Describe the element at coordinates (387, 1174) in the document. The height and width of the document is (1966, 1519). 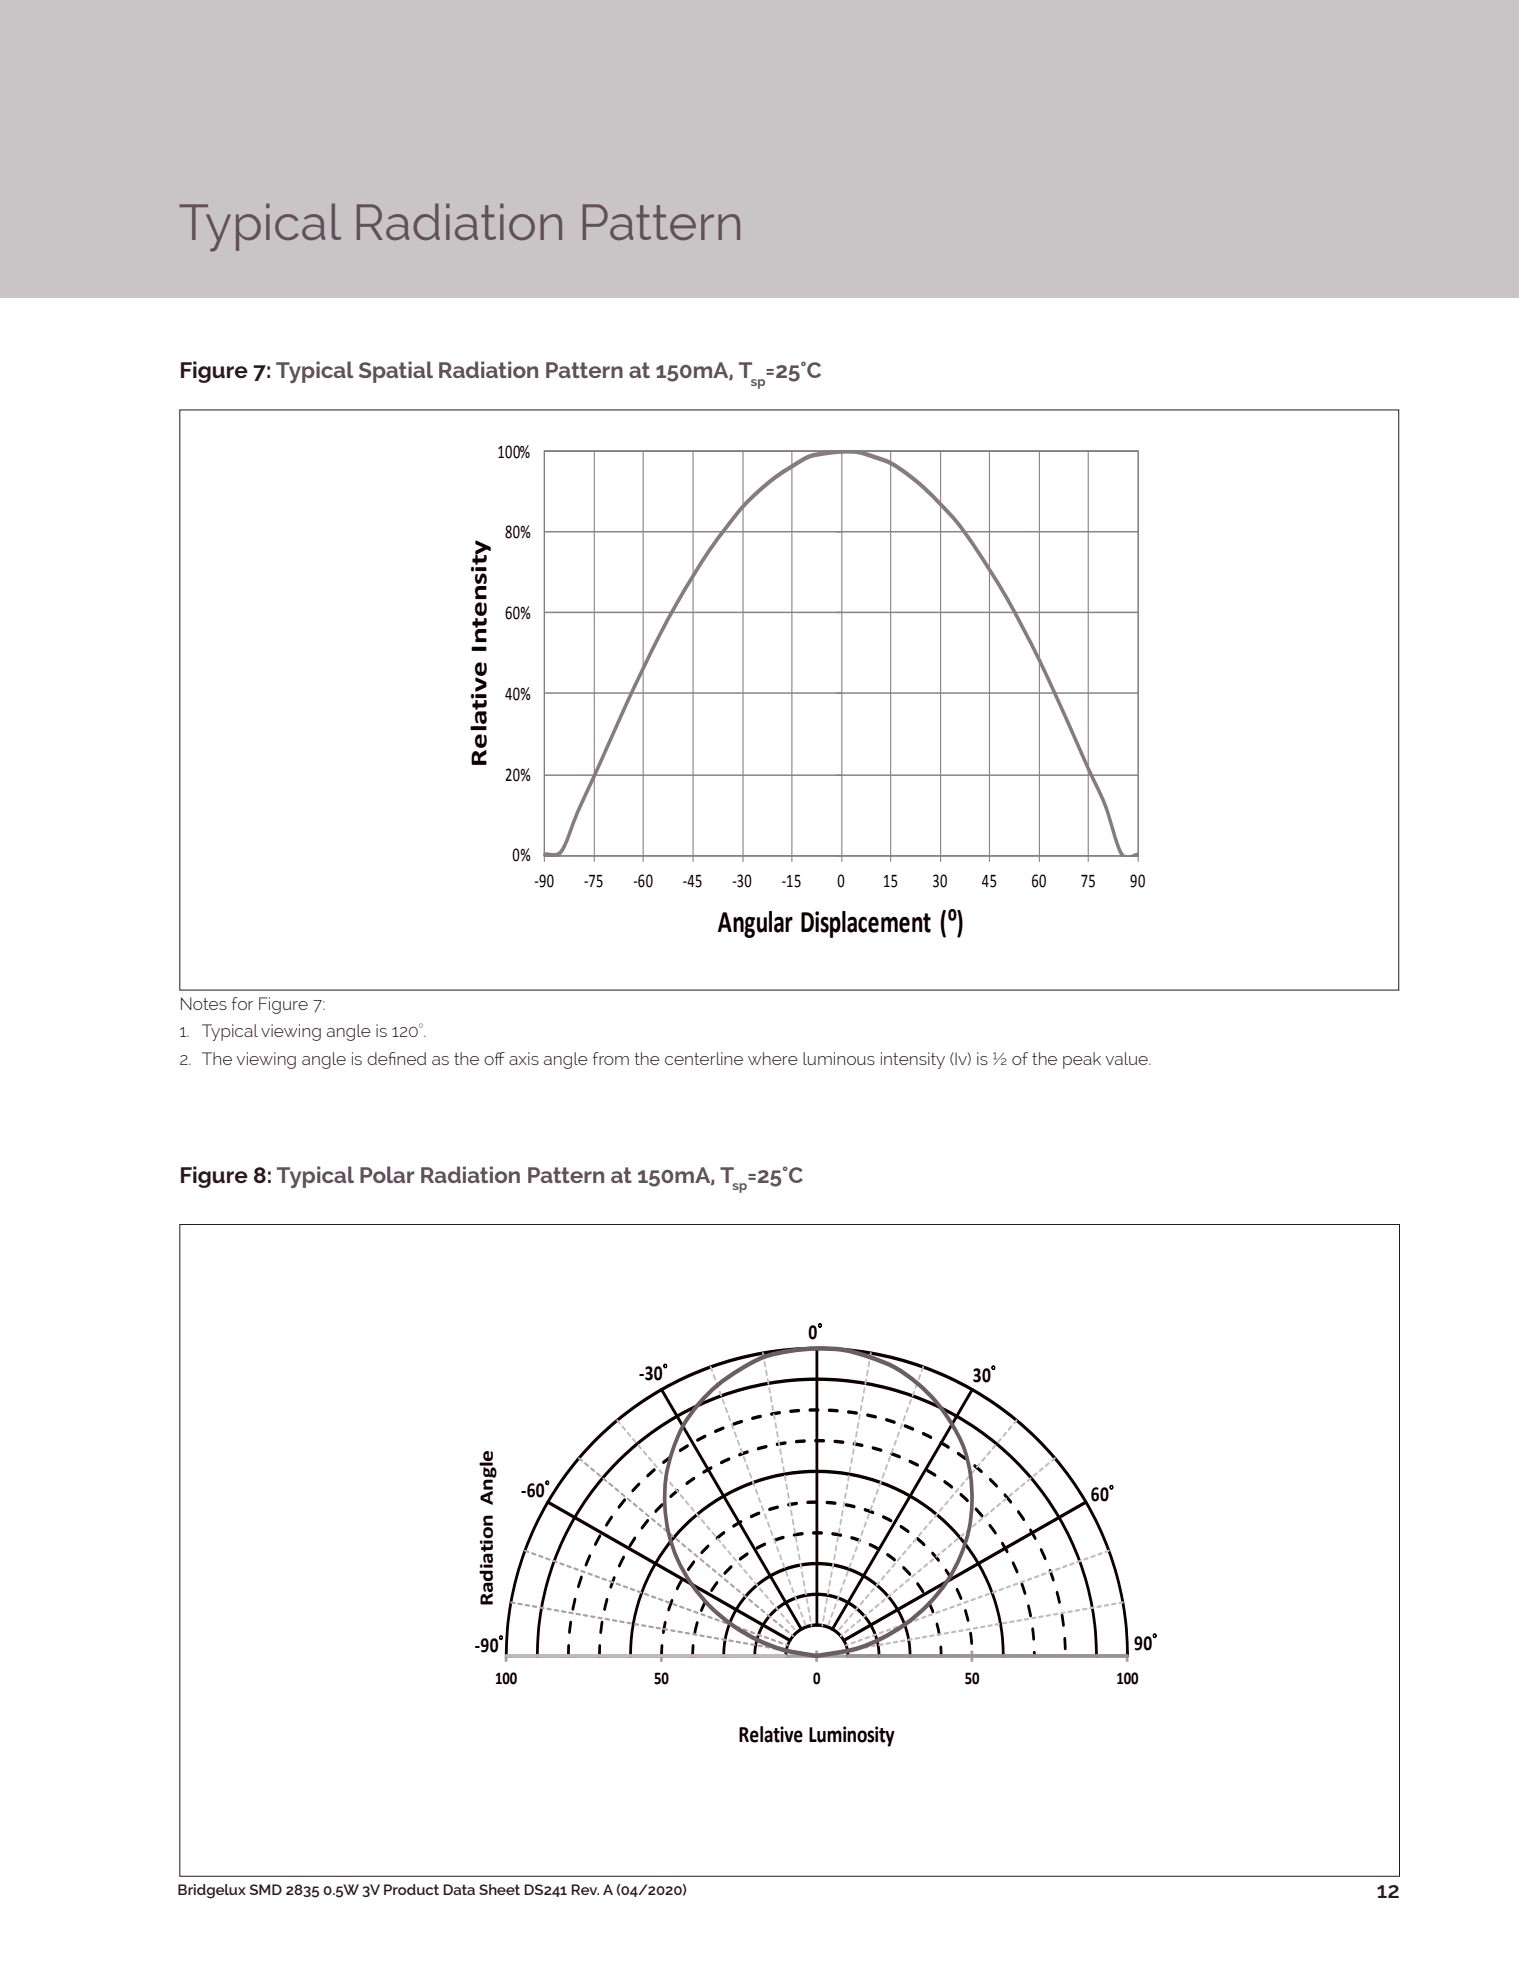
I see `Polar` at that location.
